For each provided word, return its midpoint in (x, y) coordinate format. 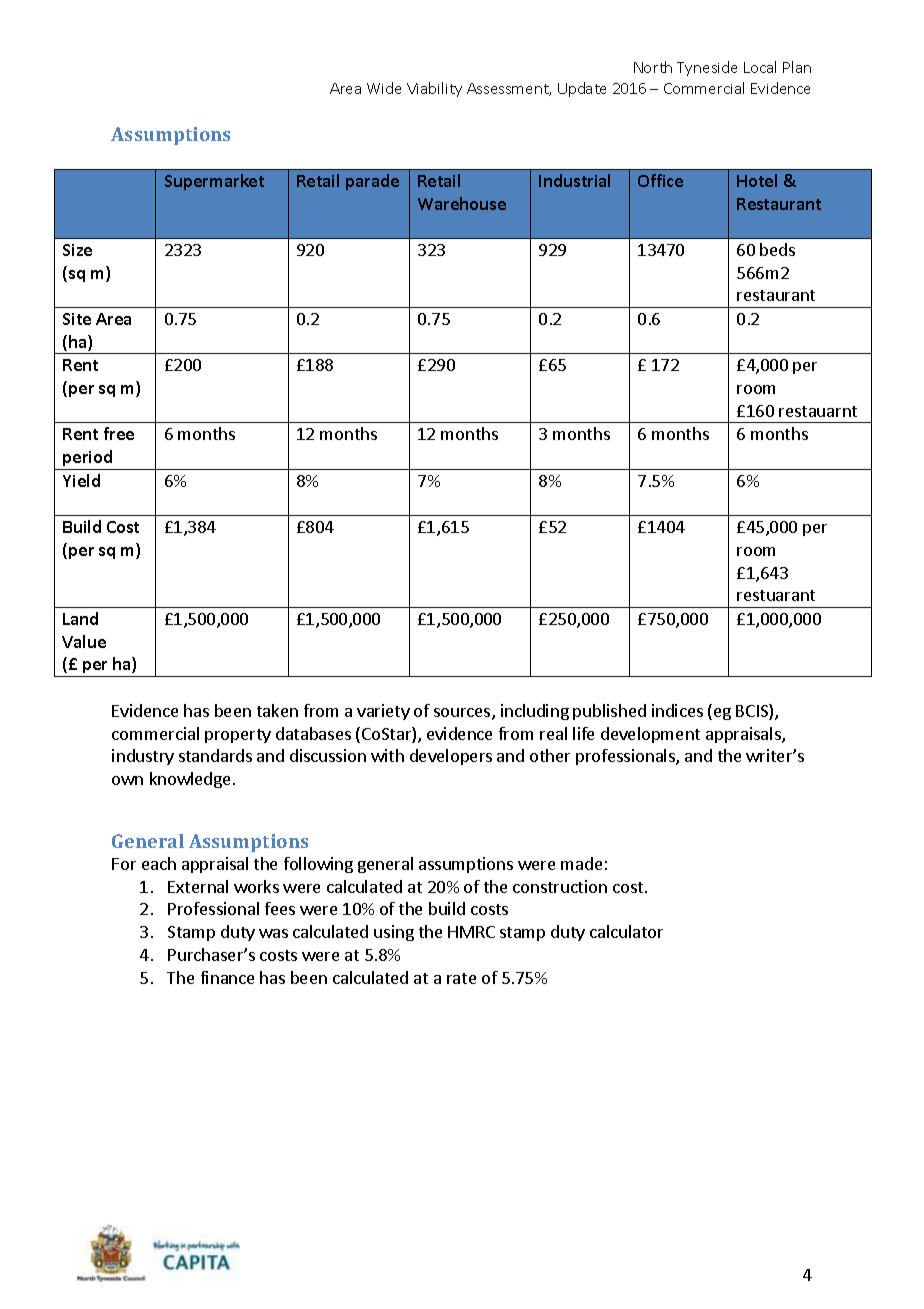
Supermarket (214, 182)
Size (77, 250)
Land (80, 618)
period (87, 458)
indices (677, 710)
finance (227, 977)
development (650, 735)
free (119, 433)
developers (451, 757)
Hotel (757, 180)
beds (777, 249)
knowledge (192, 780)
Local (760, 67)
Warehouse (462, 203)
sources (463, 714)
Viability (434, 89)
